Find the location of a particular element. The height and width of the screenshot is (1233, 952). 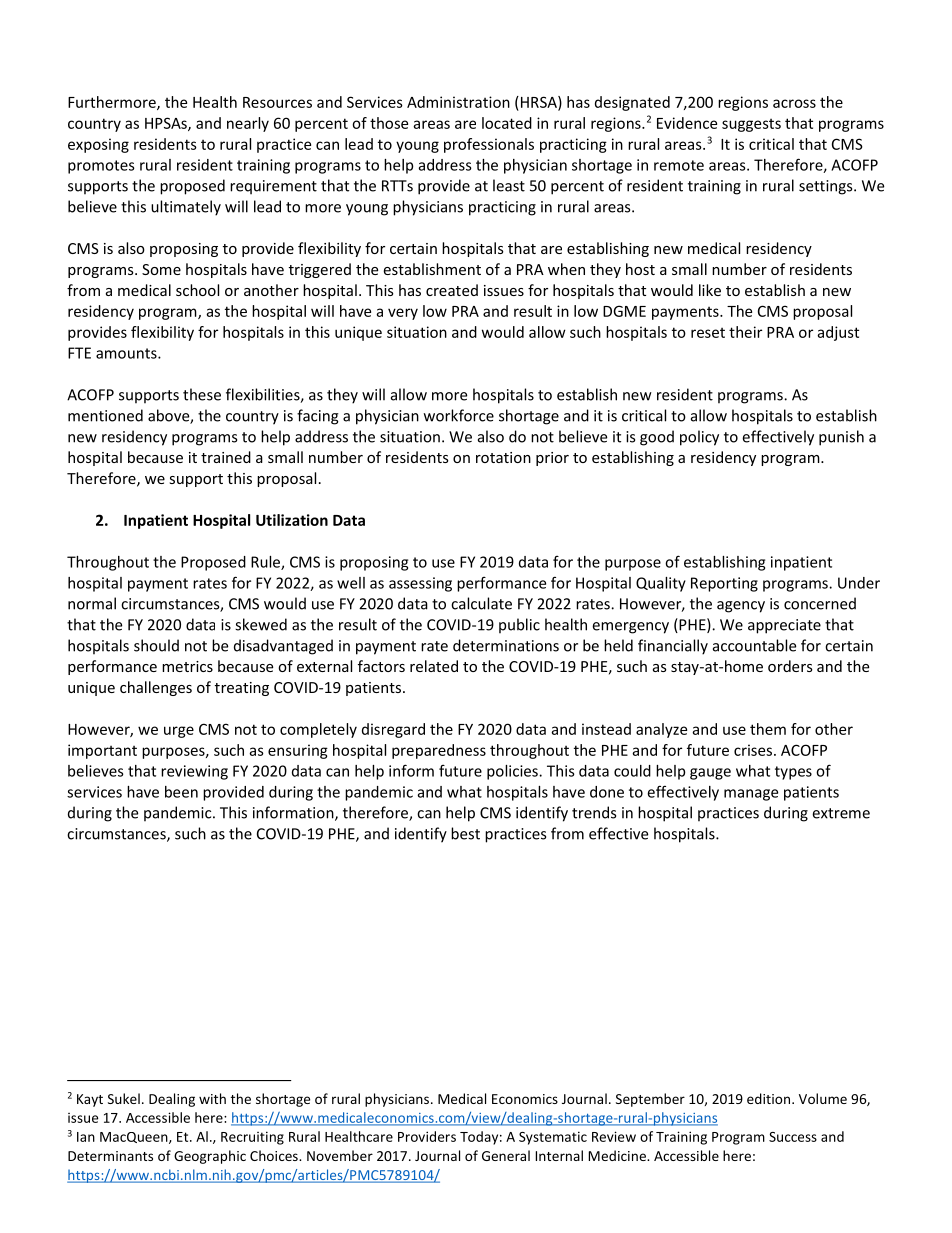

nearly is located at coordinates (248, 124).
